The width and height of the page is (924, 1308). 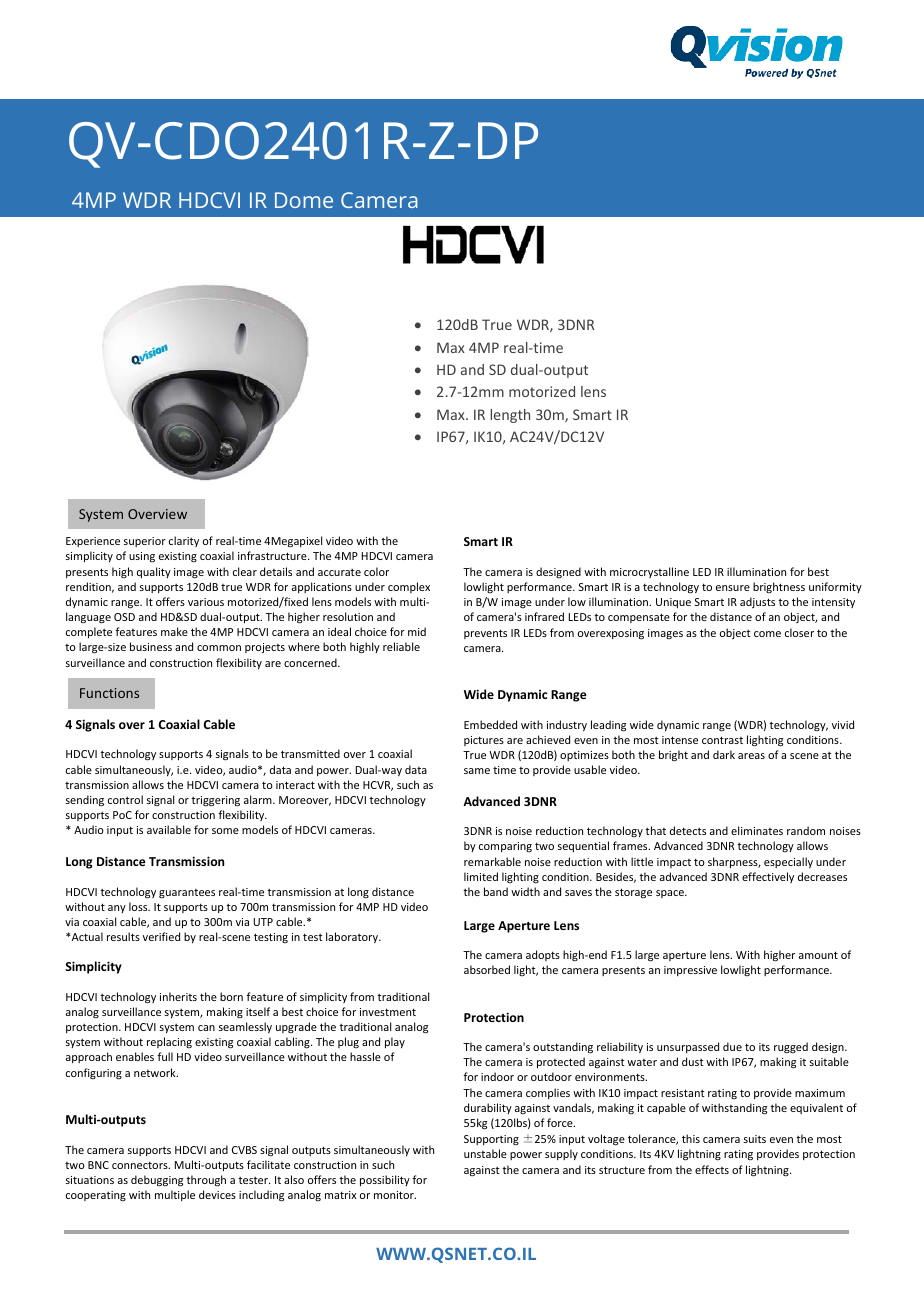 I want to click on unstable, so click(x=485, y=1153).
